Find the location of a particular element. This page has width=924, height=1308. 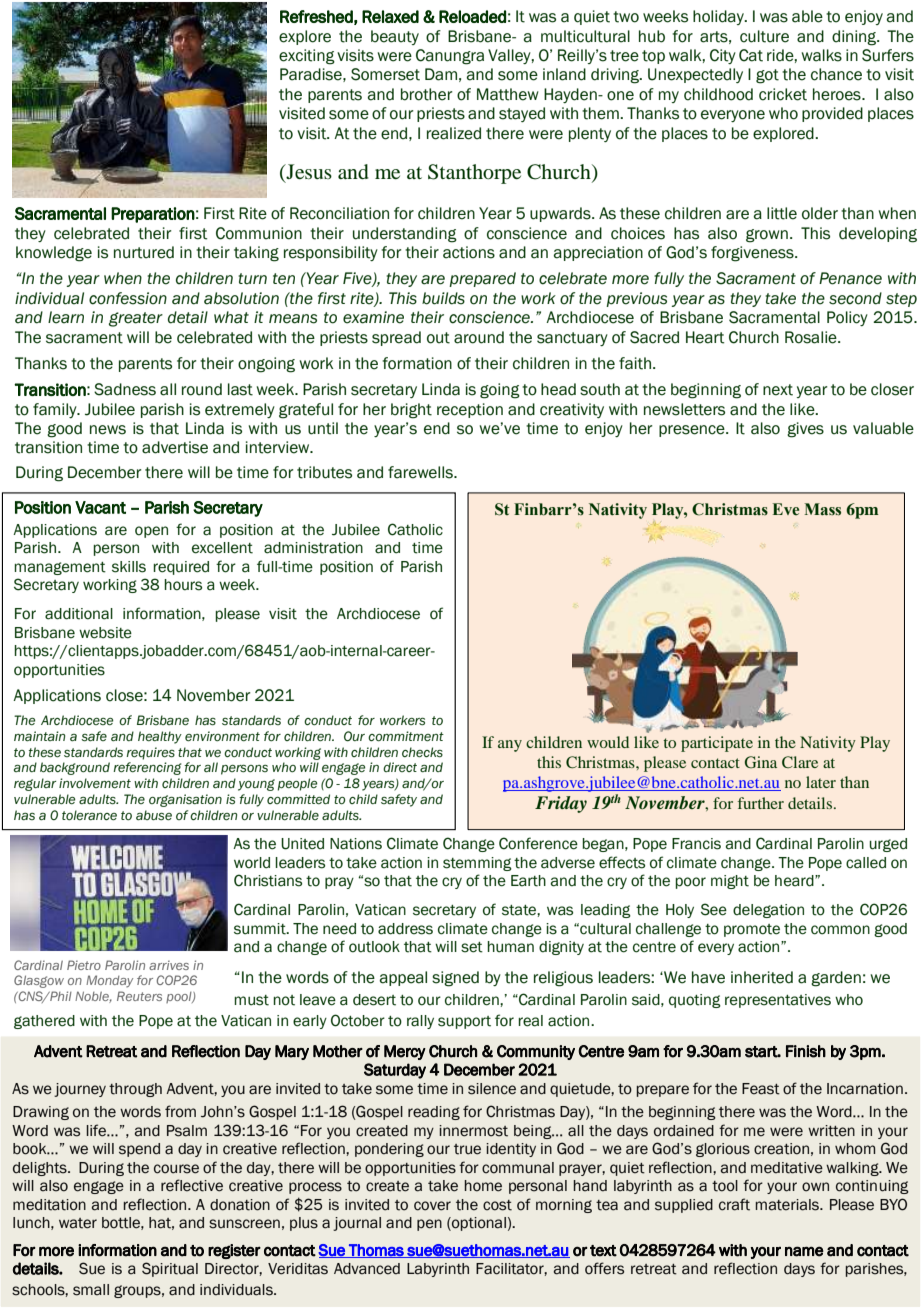

optional is located at coordinates (478, 1224).
